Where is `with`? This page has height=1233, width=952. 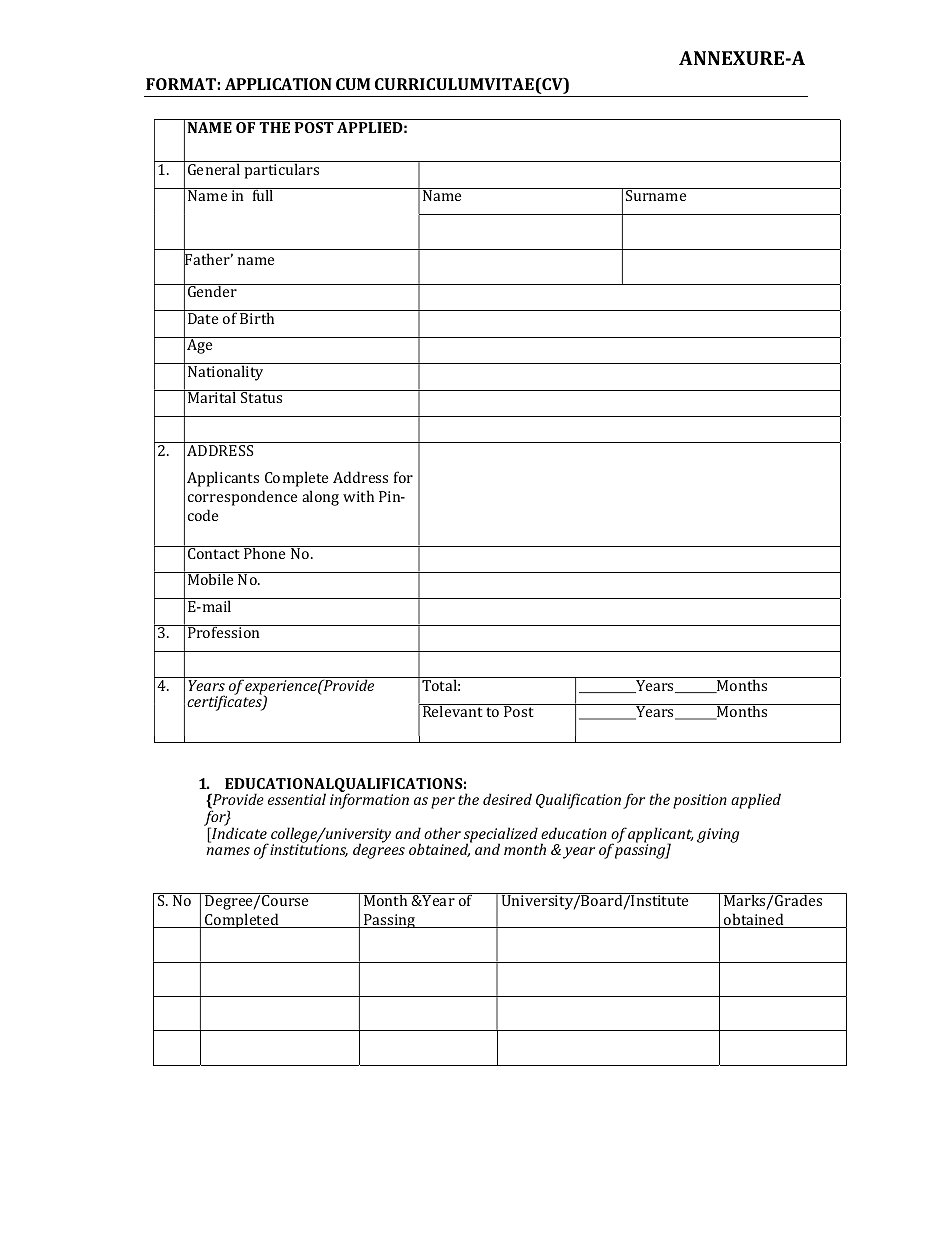
with is located at coordinates (358, 496).
